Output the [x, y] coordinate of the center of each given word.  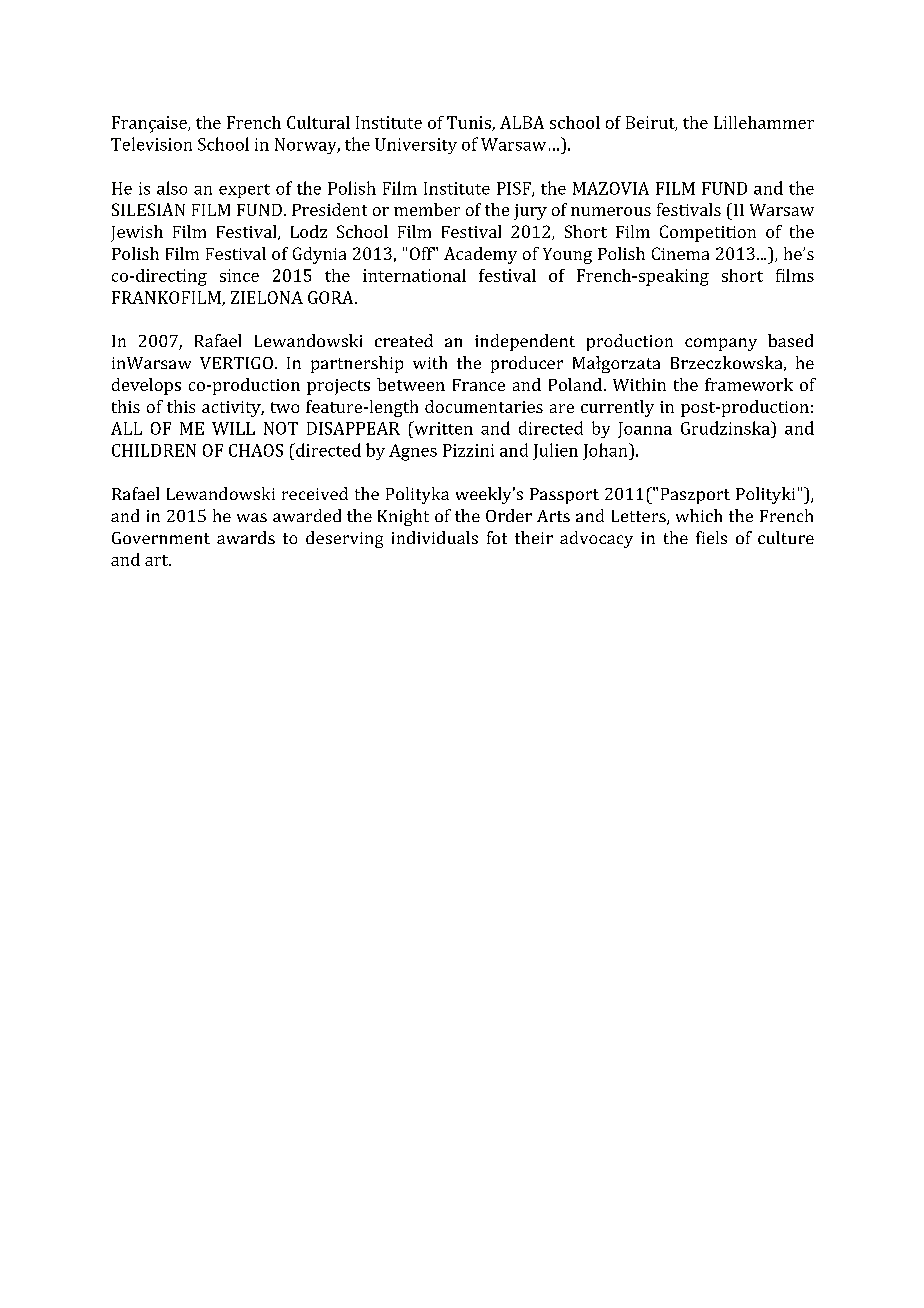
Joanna [645, 430]
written [442, 428]
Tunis [470, 123]
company [721, 344]
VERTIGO [236, 363]
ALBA [522, 122]
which [699, 515]
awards [246, 537]
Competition [708, 233]
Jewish [137, 233]
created [404, 340]
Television [151, 144]
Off [422, 253]
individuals [435, 537]
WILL [233, 428]
